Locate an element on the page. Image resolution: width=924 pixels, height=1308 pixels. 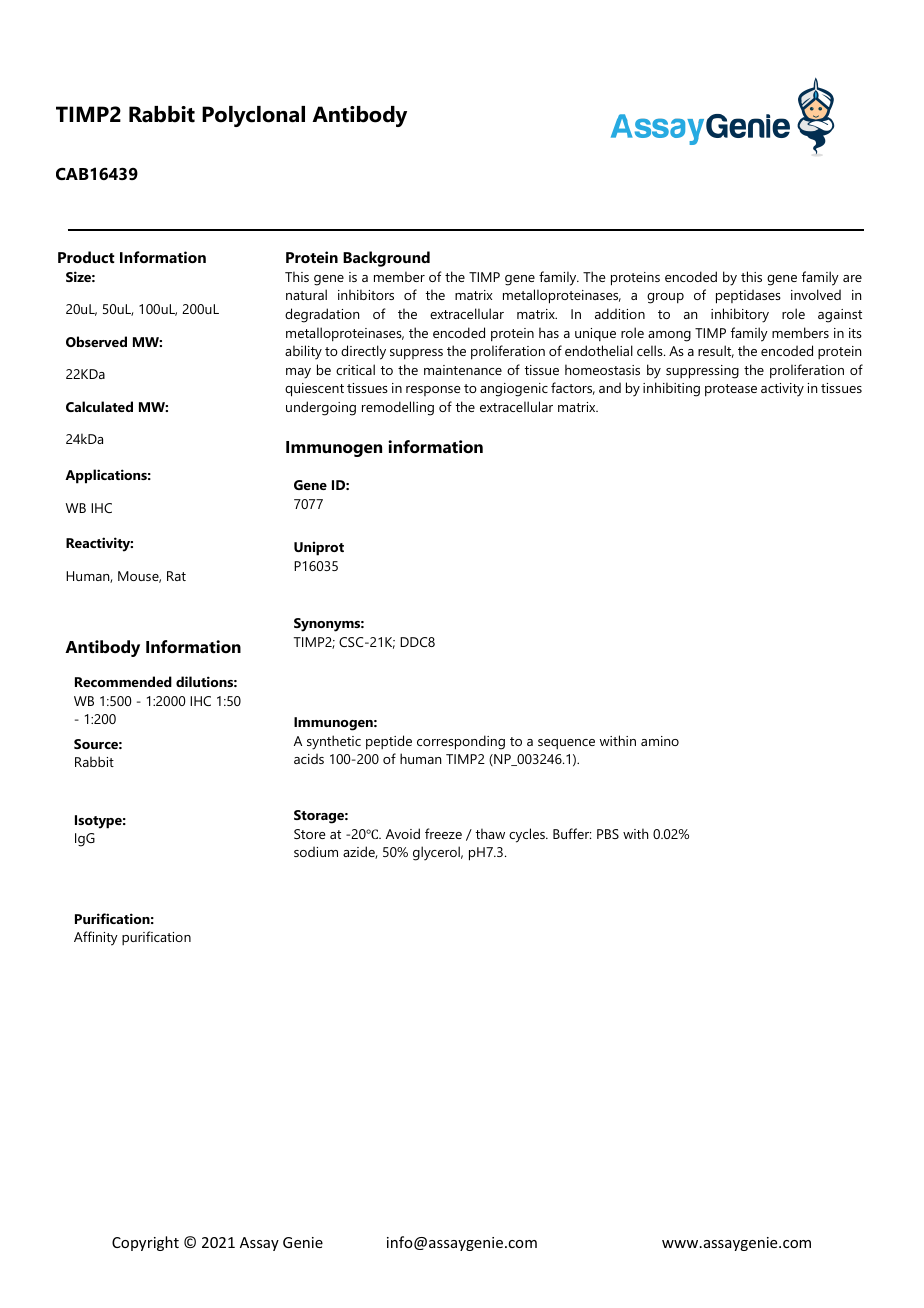
Copyright is located at coordinates (145, 1243).
